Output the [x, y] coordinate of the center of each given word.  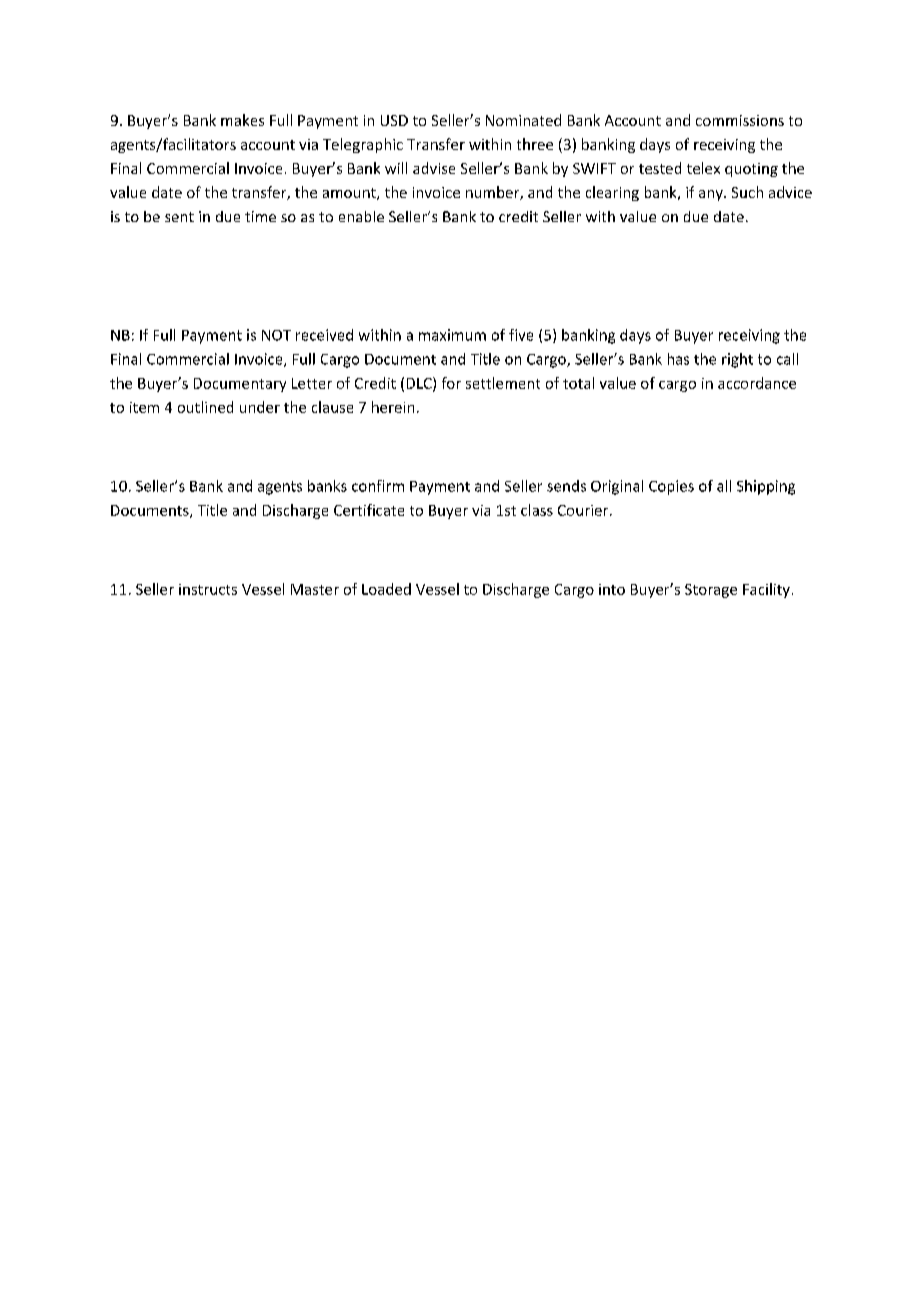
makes [242, 120]
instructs [208, 589]
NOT [276, 335]
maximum [452, 335]
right [737, 360]
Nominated [523, 120]
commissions [740, 120]
